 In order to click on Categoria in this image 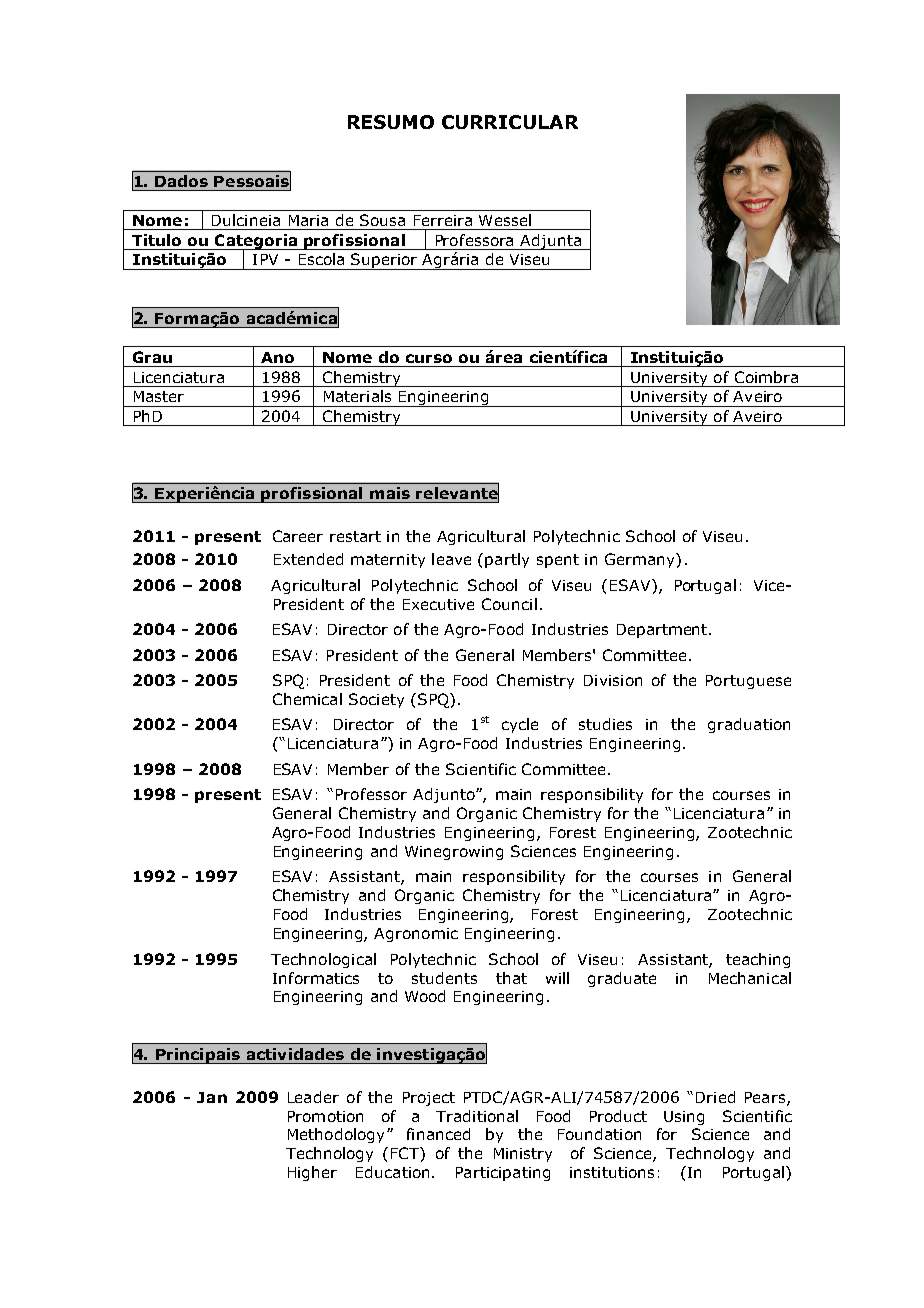, I will do `click(256, 243)`.
